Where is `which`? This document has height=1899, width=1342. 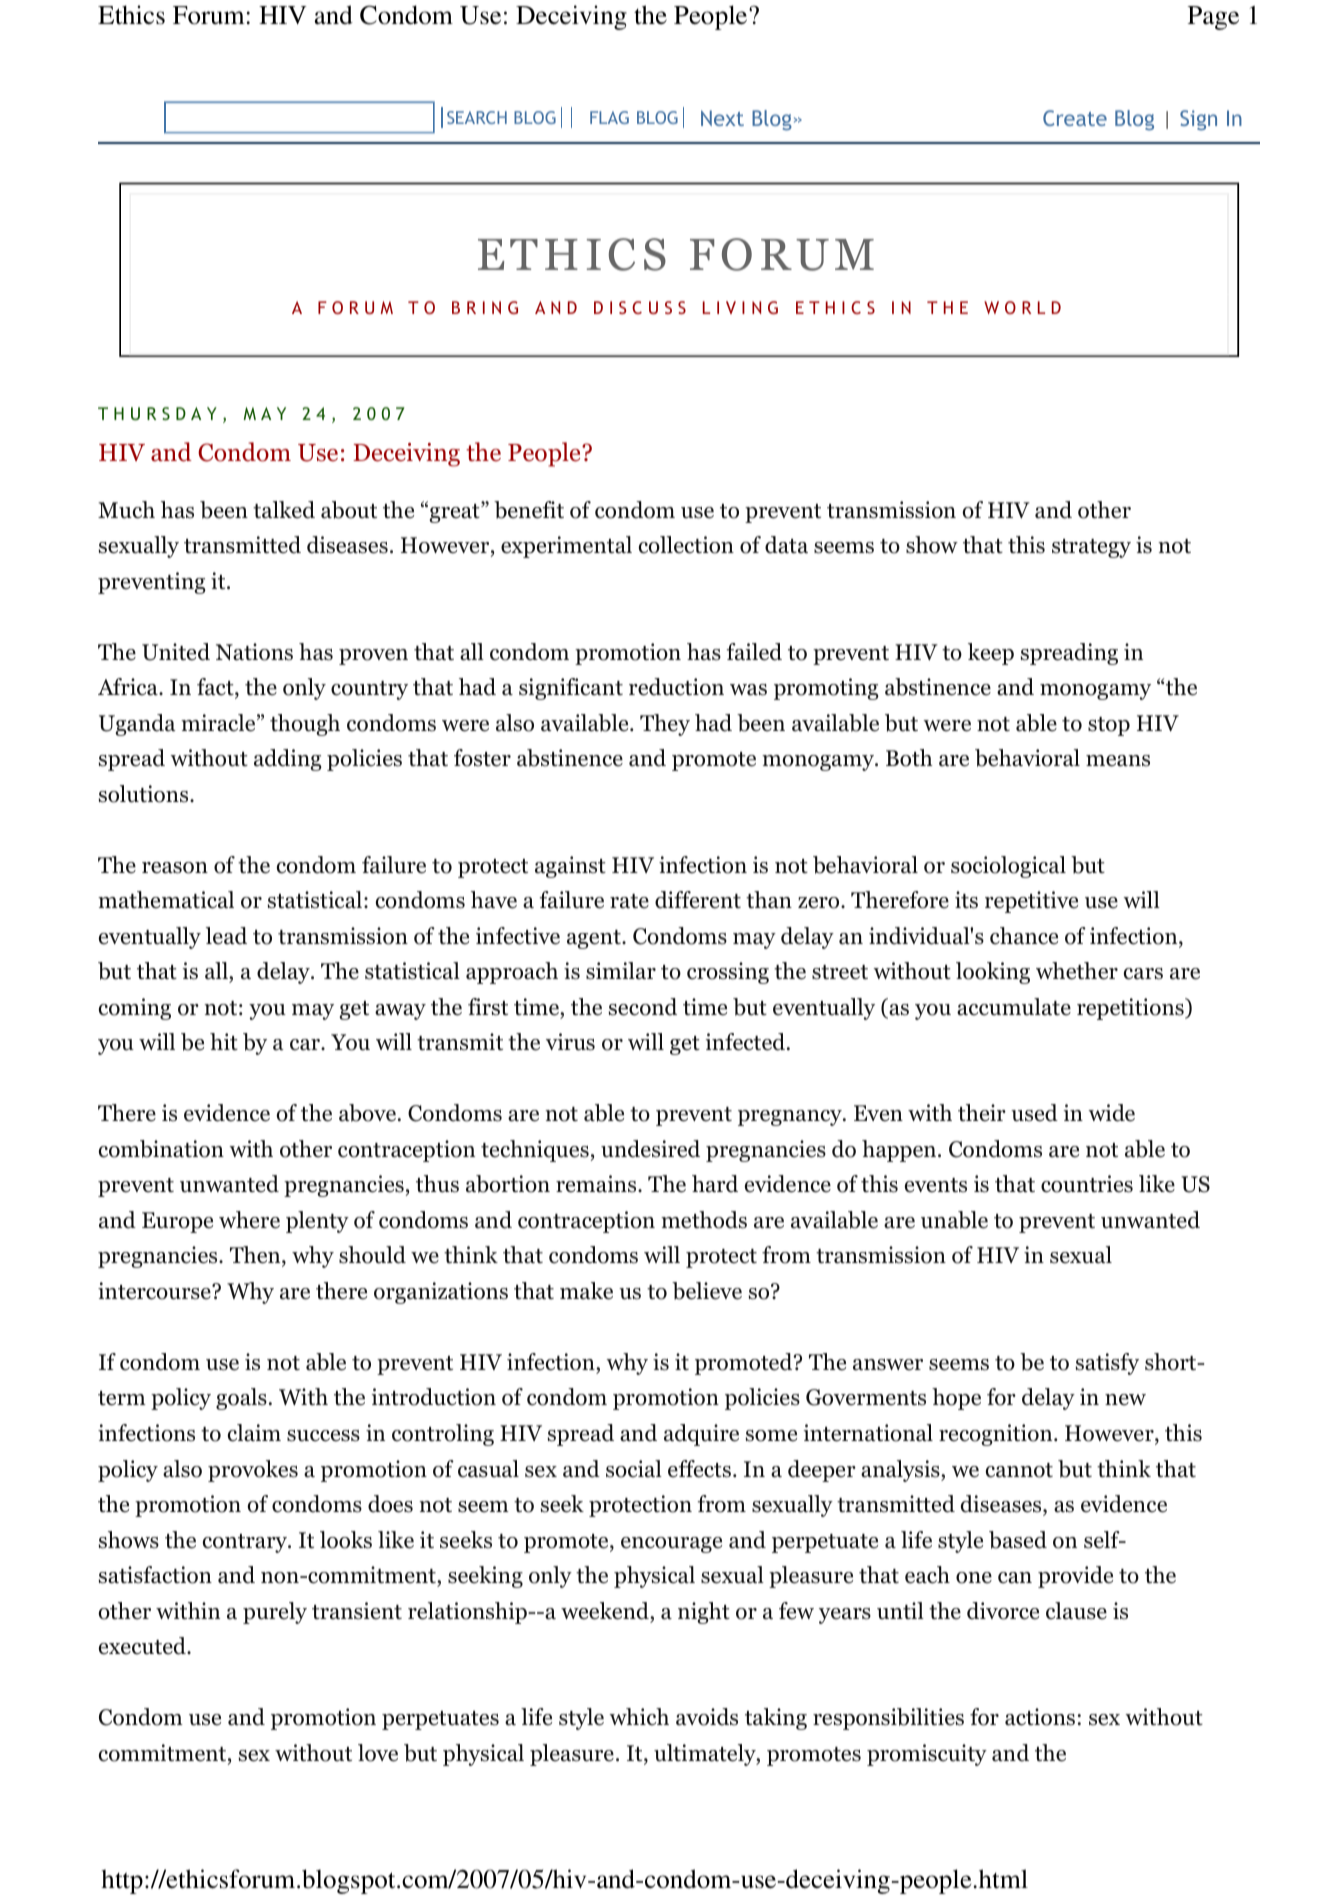
which is located at coordinates (639, 1717).
